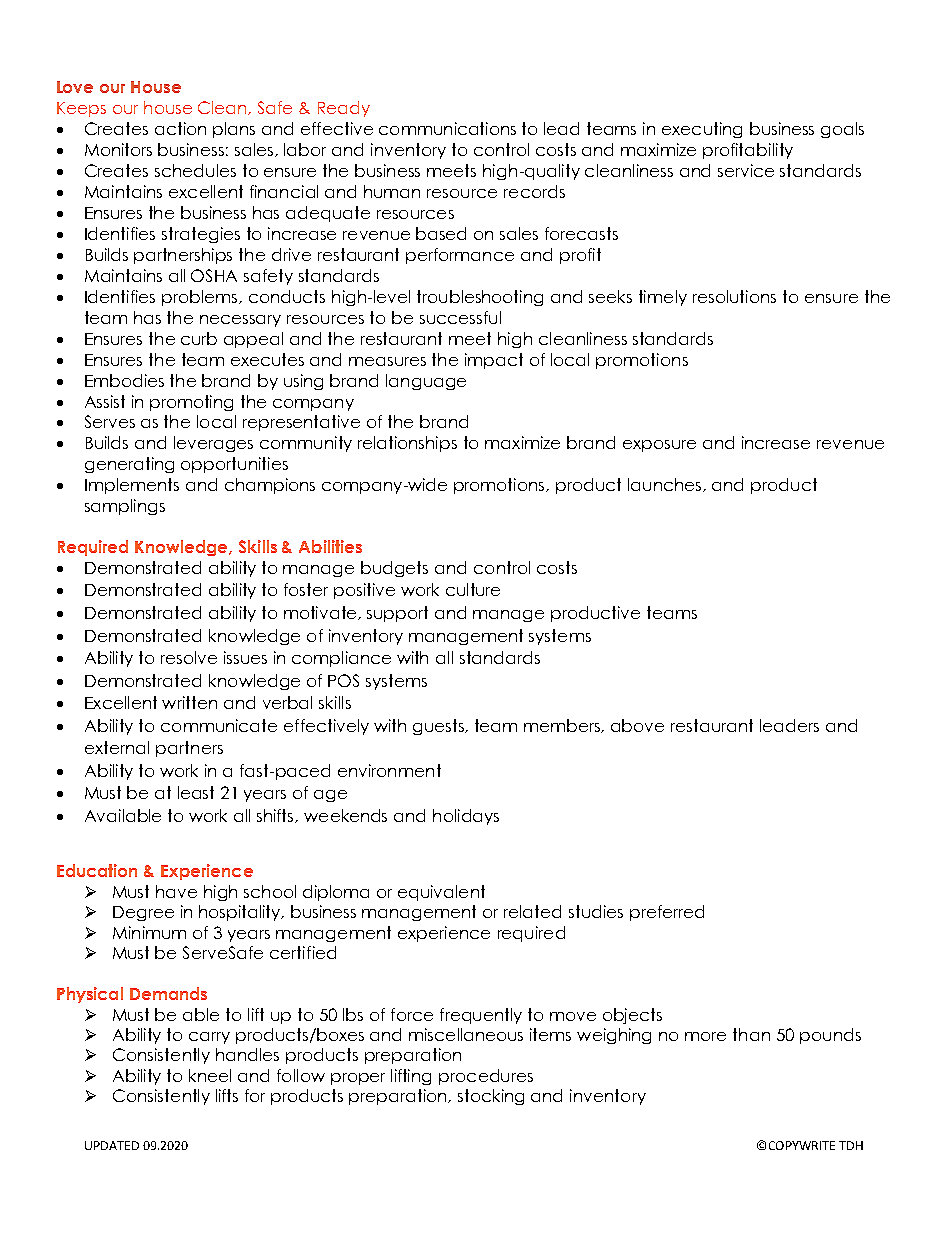 The image size is (952, 1233). Describe the element at coordinates (734, 296) in the document. I see `resolutions` at that location.
